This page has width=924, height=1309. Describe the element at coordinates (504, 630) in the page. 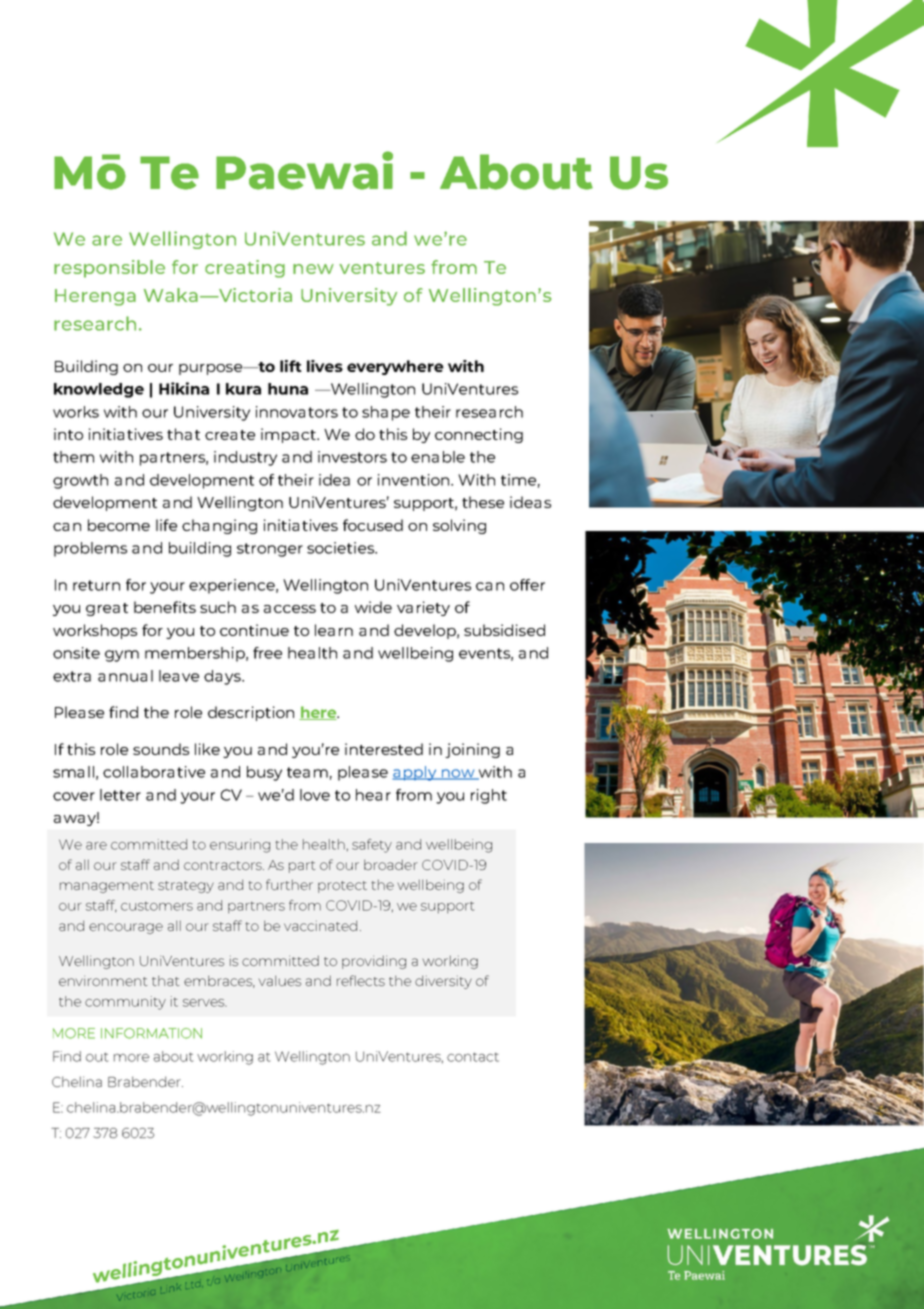

I see `subsidised` at that location.
